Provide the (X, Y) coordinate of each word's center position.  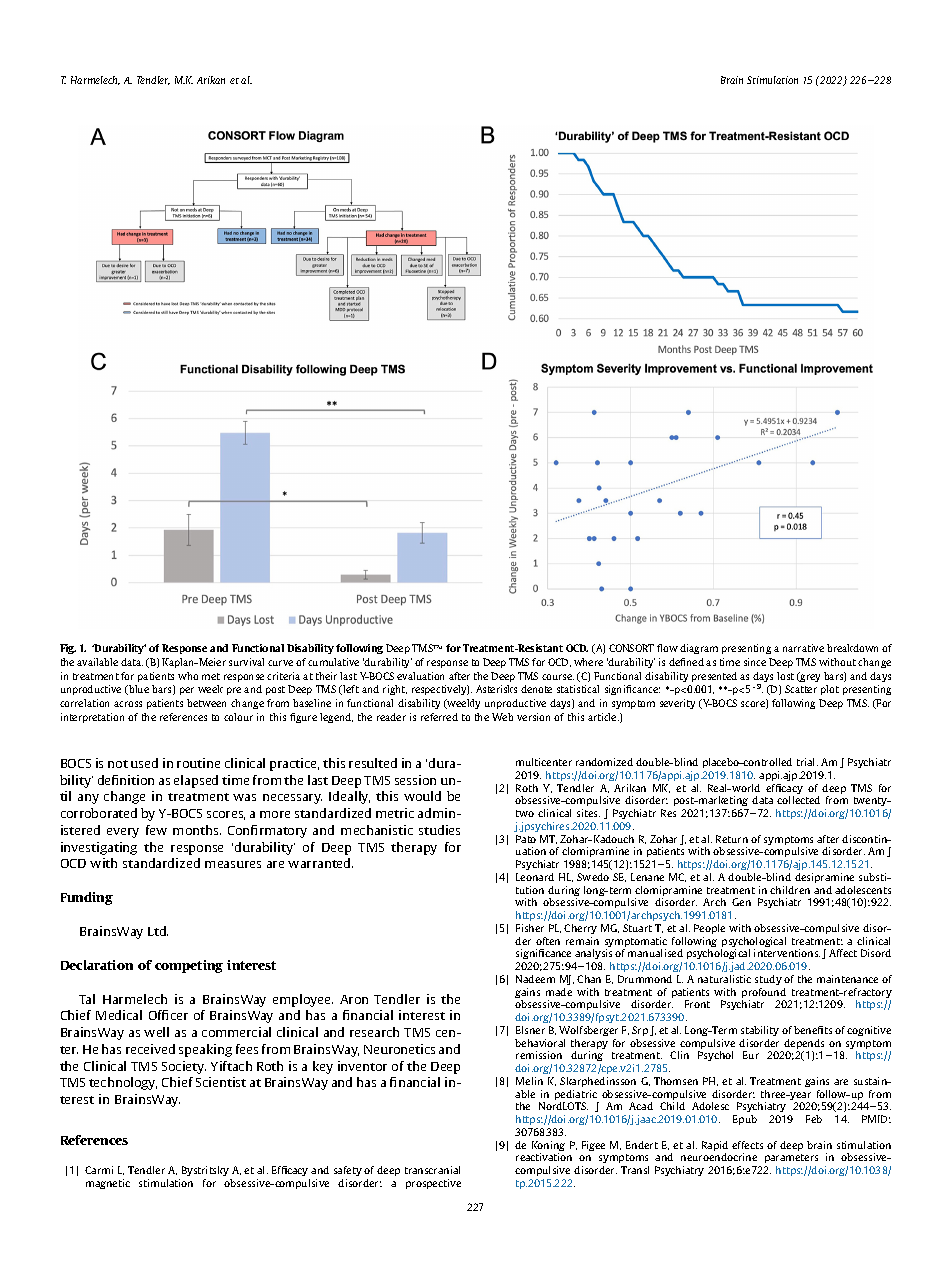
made (559, 992)
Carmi (99, 1170)
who (188, 676)
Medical (119, 1015)
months (197, 830)
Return (732, 839)
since (755, 662)
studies (439, 830)
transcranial (432, 1170)
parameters (791, 1158)
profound (764, 994)
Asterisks (496, 689)
